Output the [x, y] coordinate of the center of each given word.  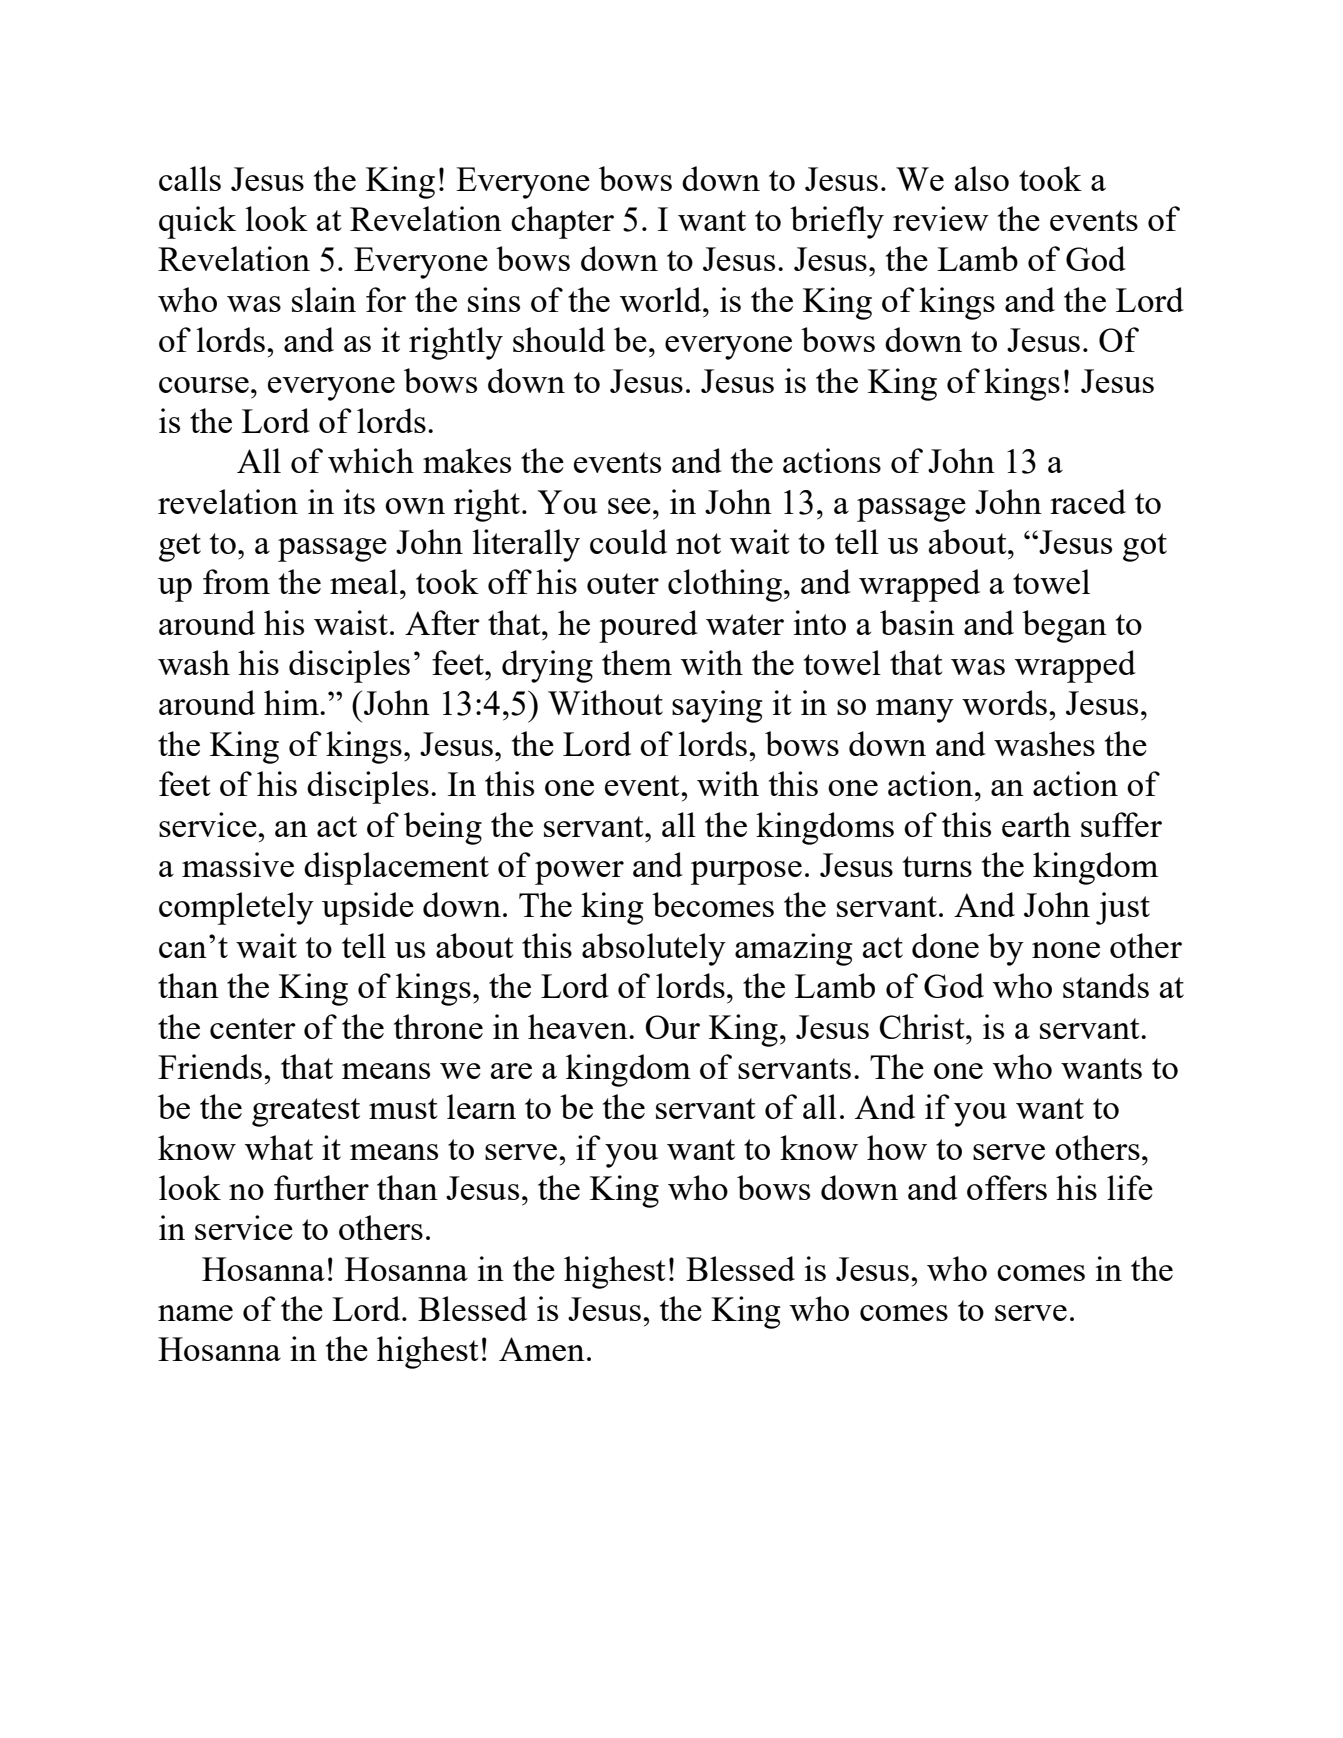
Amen [542, 1349]
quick [197, 222]
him [292, 702]
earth [1036, 824]
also [982, 178]
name [195, 1313]
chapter [562, 222]
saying [717, 706]
